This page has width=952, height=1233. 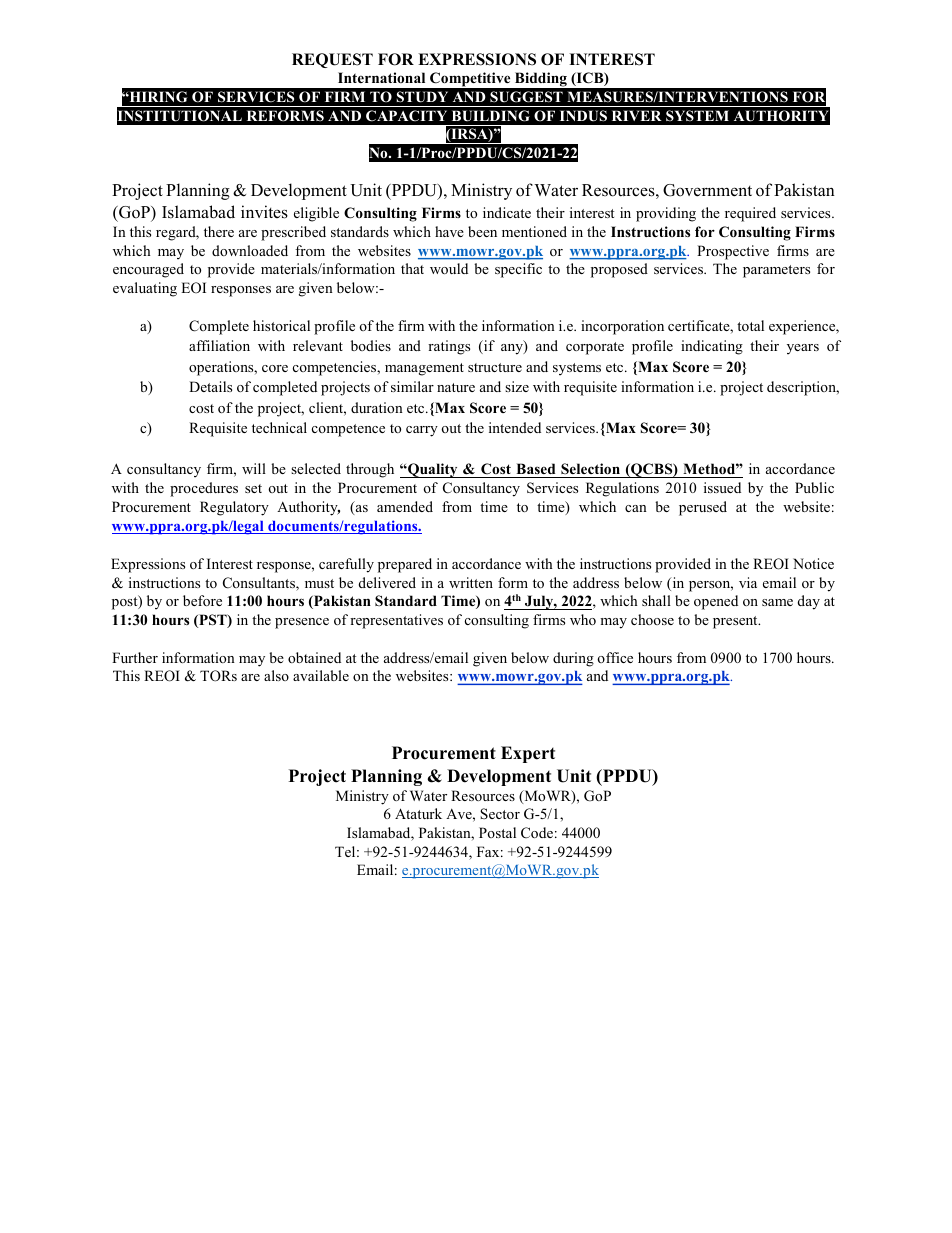 What do you see at coordinates (528, 754) in the page?
I see `Expert` at bounding box center [528, 754].
